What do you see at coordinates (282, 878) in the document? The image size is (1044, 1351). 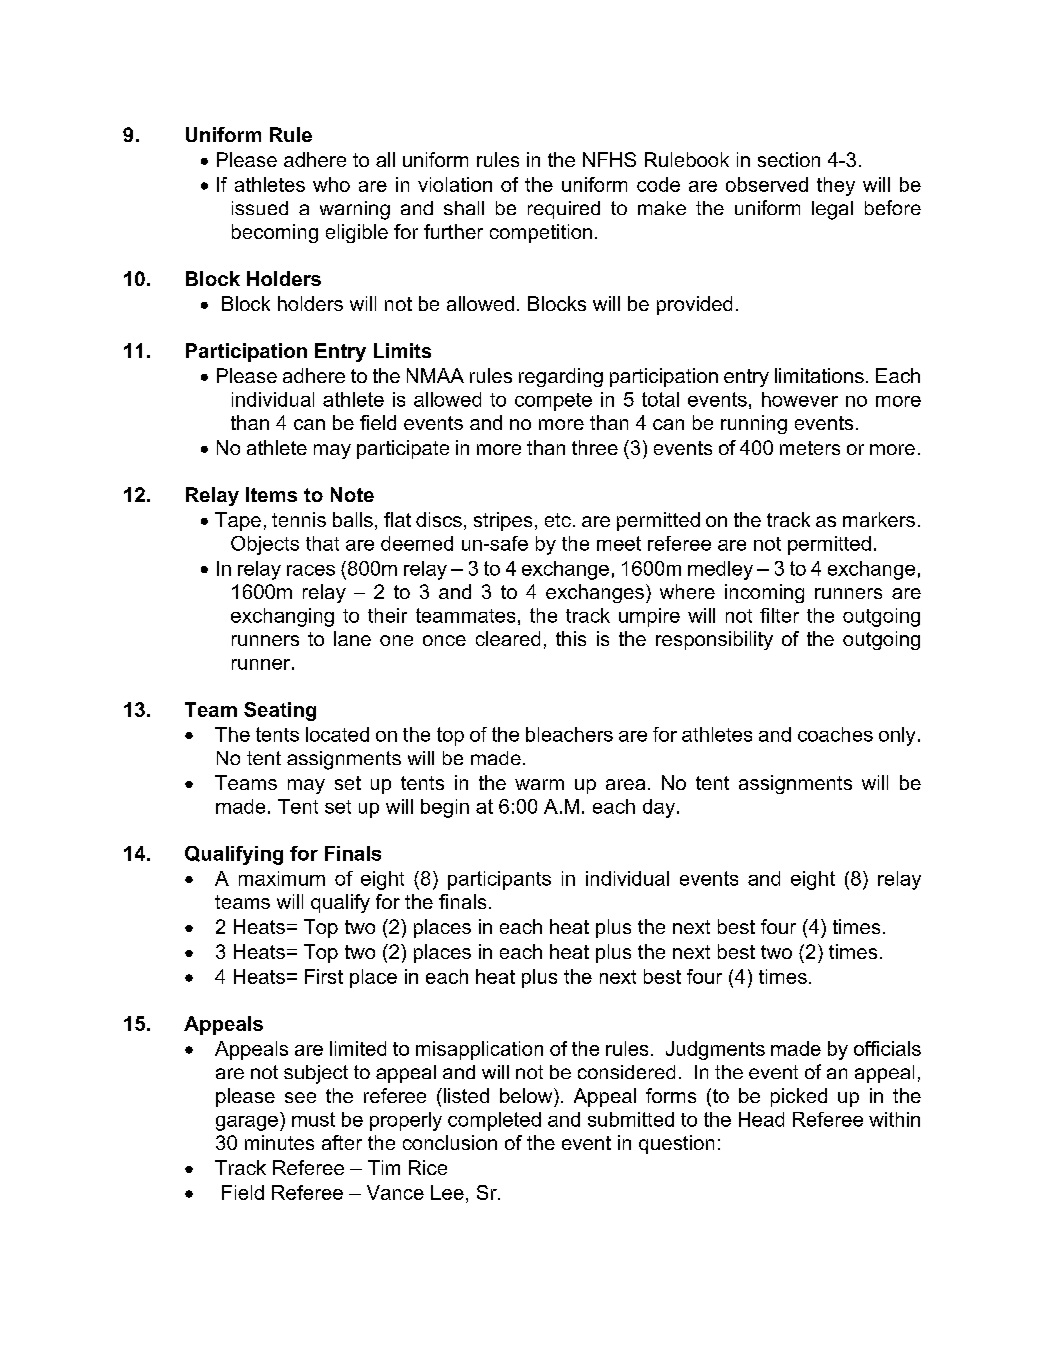 I see `maximum` at bounding box center [282, 878].
